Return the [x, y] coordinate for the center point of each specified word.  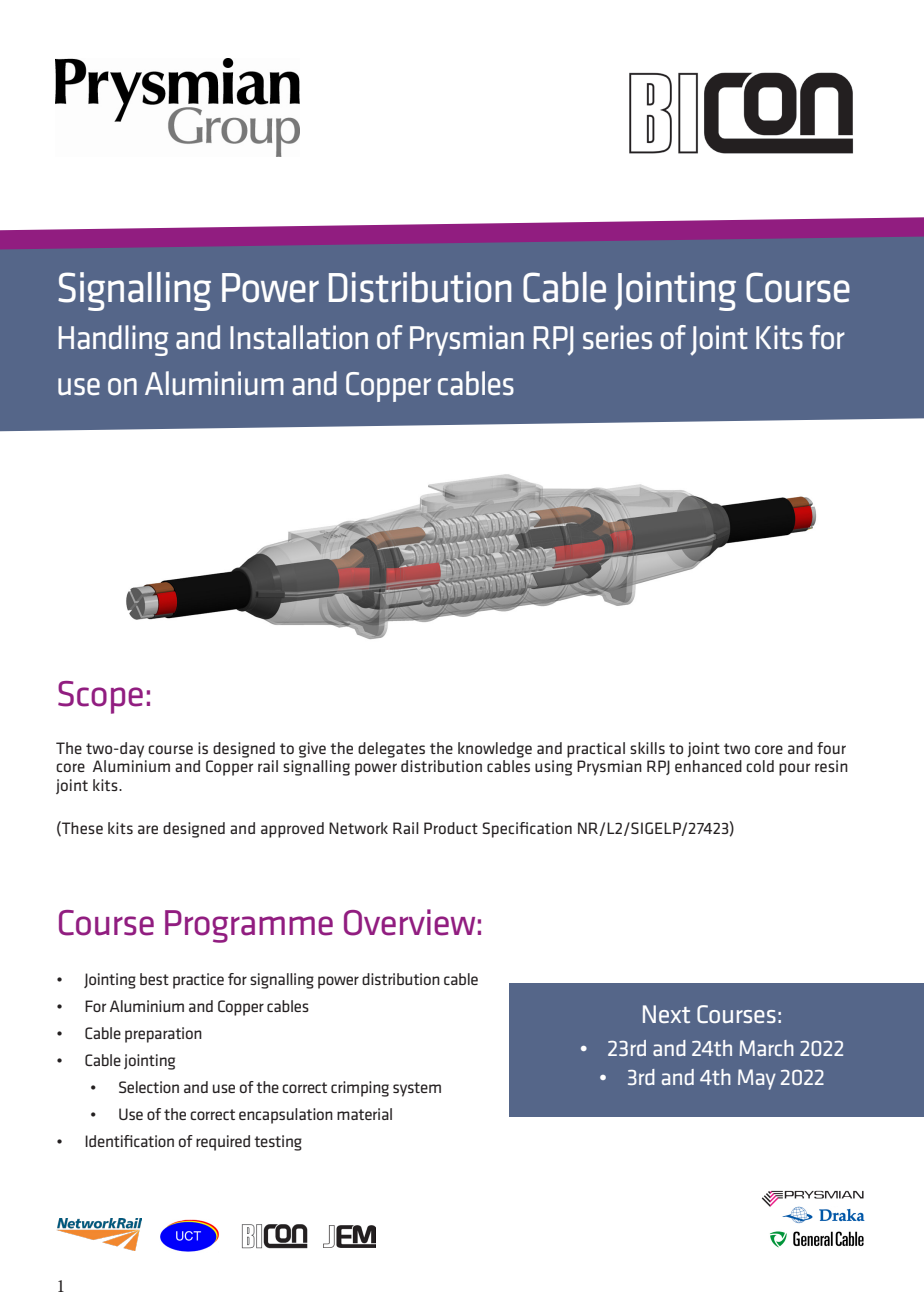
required [223, 1143]
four [831, 748]
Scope [100, 697]
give [312, 750]
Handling [113, 340]
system [417, 1089]
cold [760, 766]
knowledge [495, 750]
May [757, 1079]
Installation [299, 337]
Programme [249, 926]
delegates [391, 750]
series [617, 337]
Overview [409, 922]
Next [666, 1014]
